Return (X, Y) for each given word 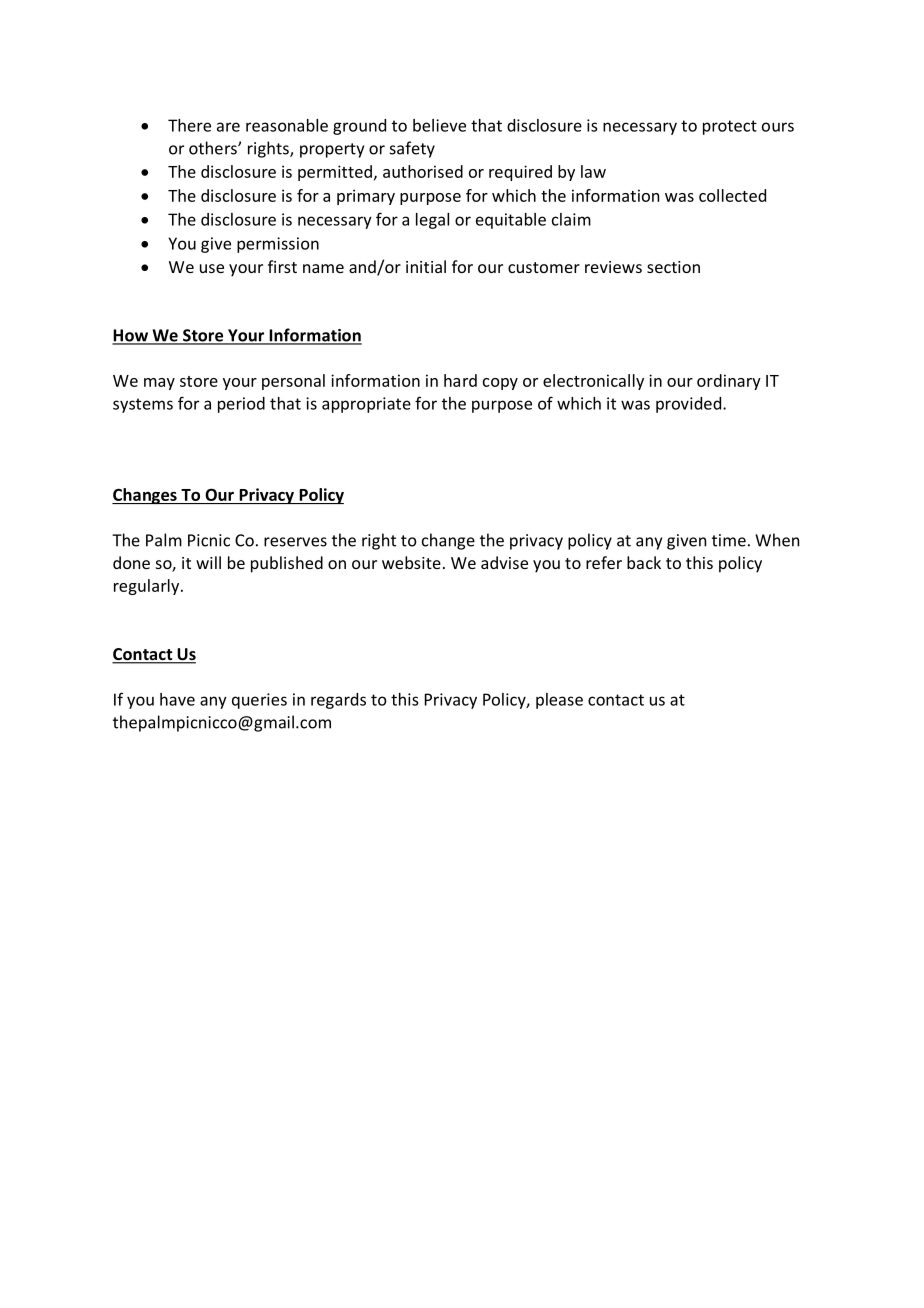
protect (730, 127)
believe (439, 125)
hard (460, 380)
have (177, 699)
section (673, 267)
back (644, 562)
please (559, 701)
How (131, 336)
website (411, 562)
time (729, 540)
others (214, 148)
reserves (295, 542)
